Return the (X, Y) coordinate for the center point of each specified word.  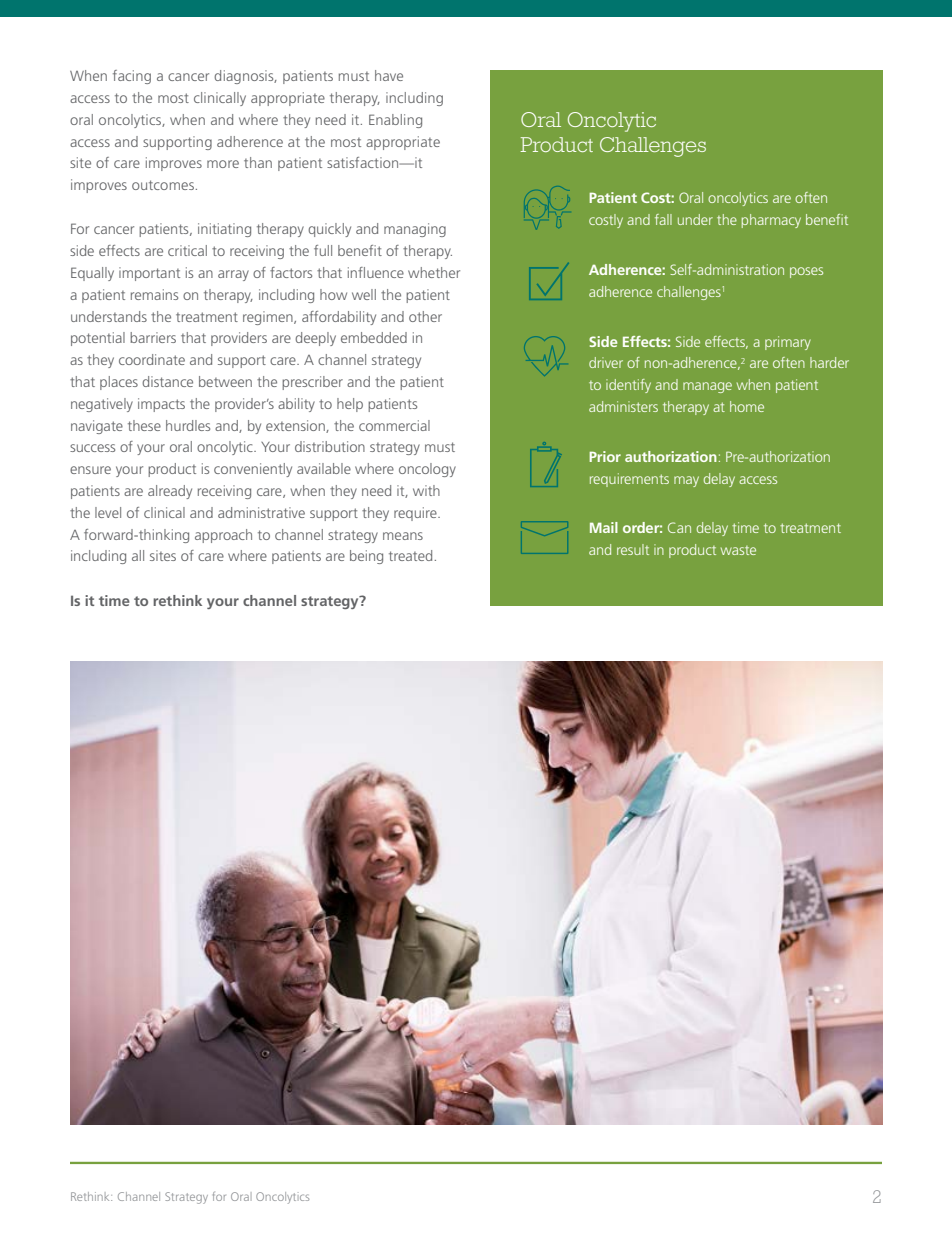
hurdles (188, 425)
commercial (394, 425)
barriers (153, 337)
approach (223, 536)
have (389, 75)
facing (132, 77)
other (425, 316)
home (747, 406)
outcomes (163, 185)
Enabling (395, 121)
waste (738, 550)
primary (788, 343)
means (403, 536)
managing (415, 230)
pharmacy (771, 221)
